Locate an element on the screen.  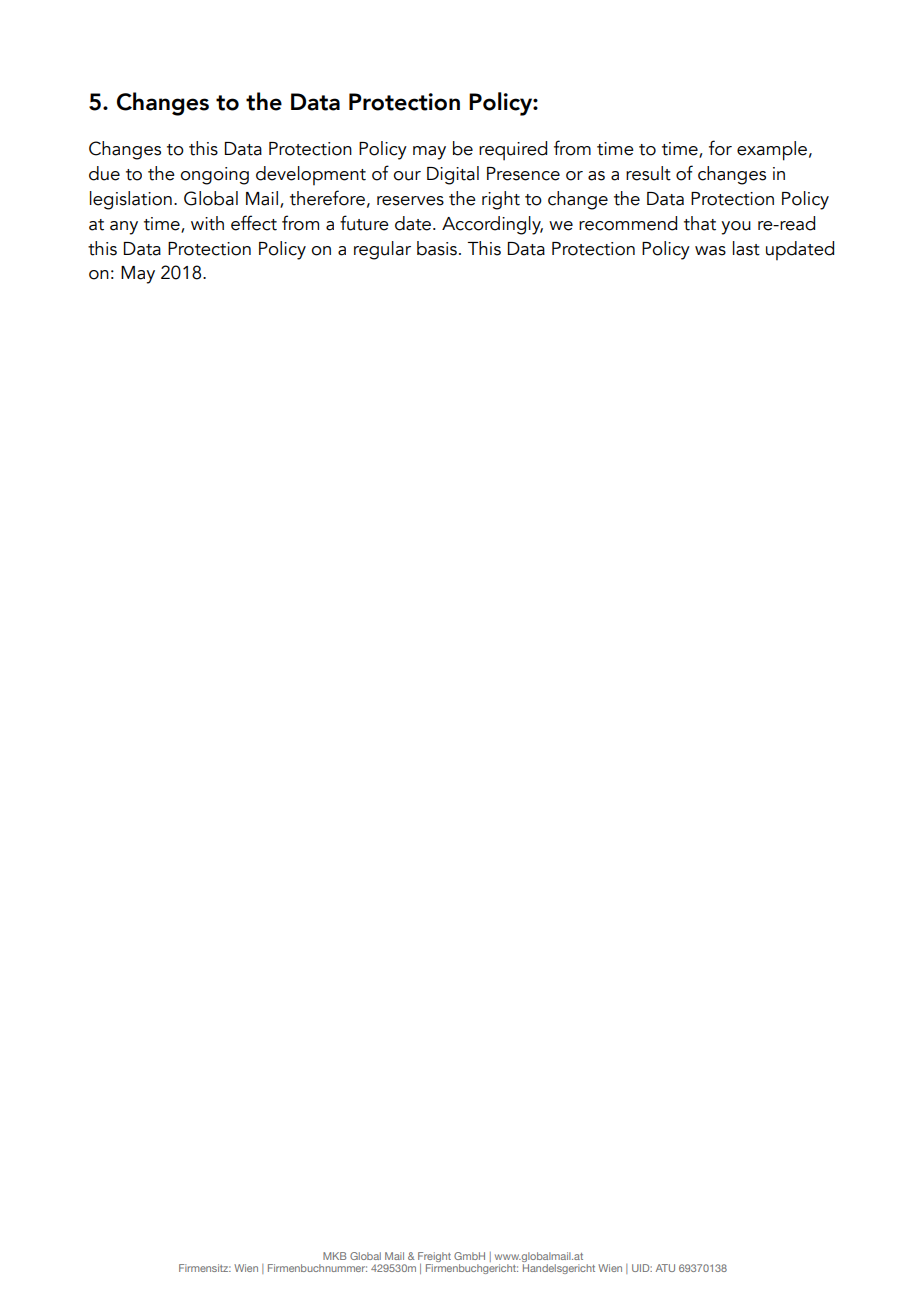
was is located at coordinates (710, 251).
